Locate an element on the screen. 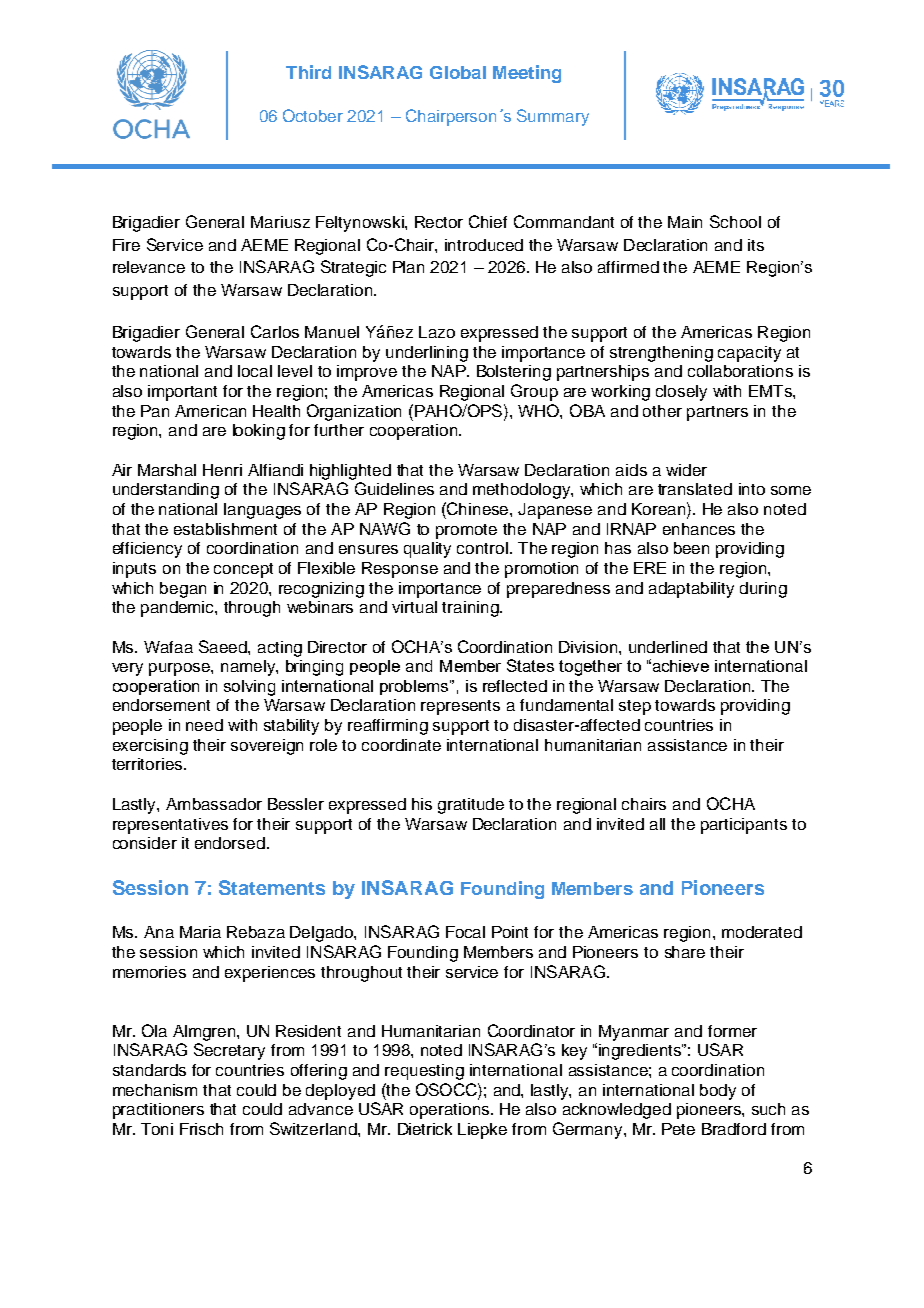 Image resolution: width=924 pixels, height=1308 pixels. began is located at coordinates (183, 590).
